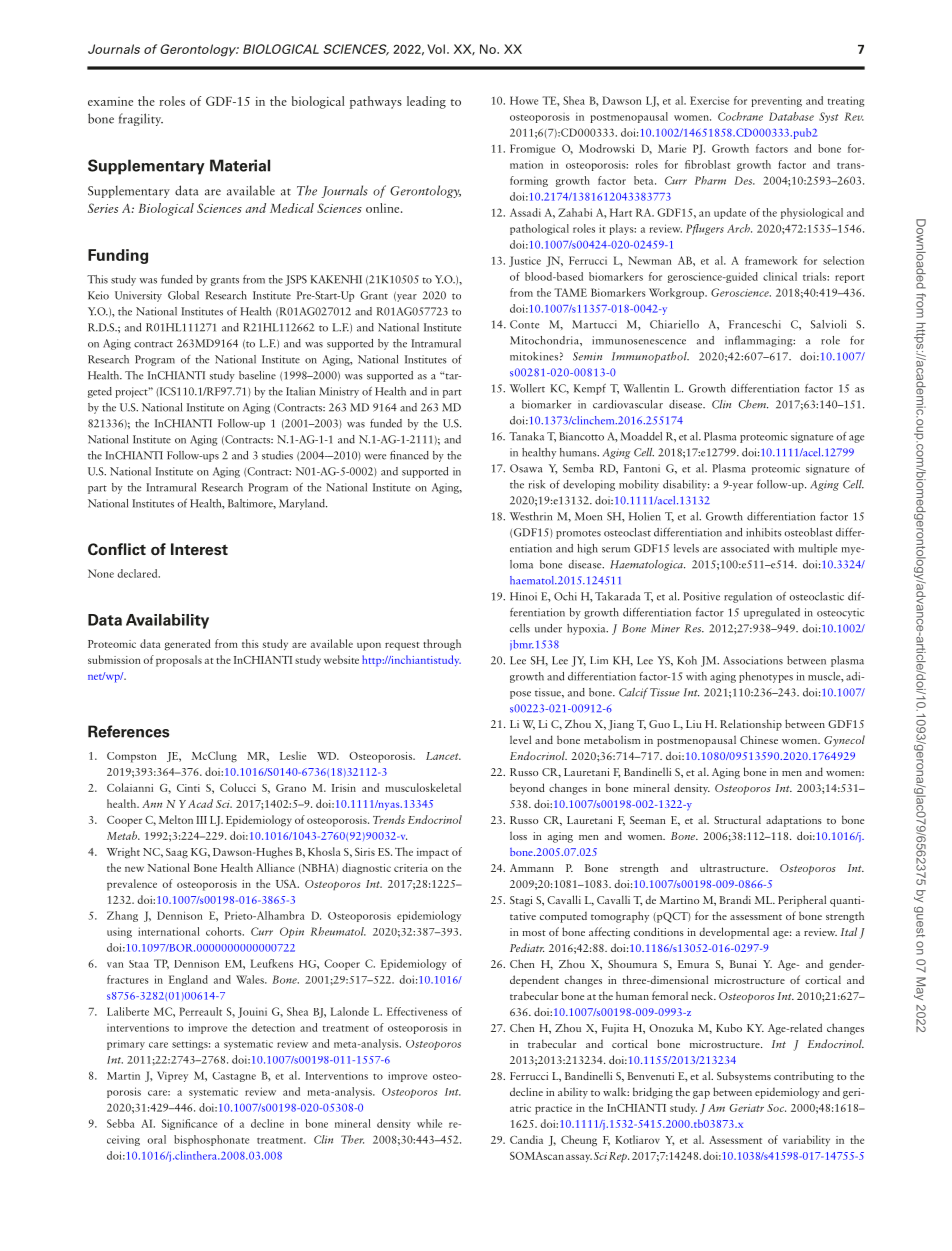  What do you see at coordinates (188, 645) in the screenshot?
I see `generated` at bounding box center [188, 645].
